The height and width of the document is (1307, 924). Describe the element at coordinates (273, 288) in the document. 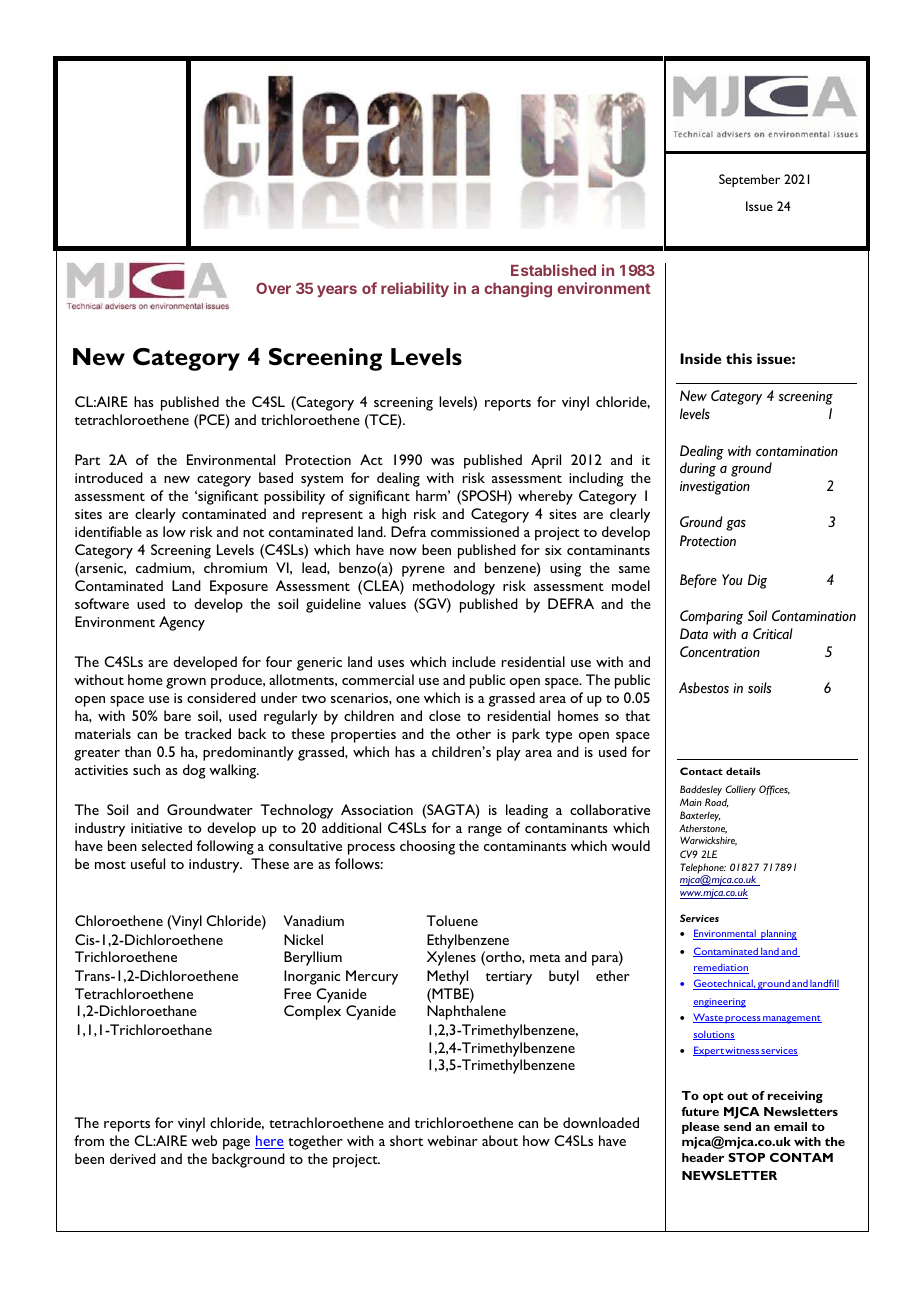

I see `Over` at that location.
